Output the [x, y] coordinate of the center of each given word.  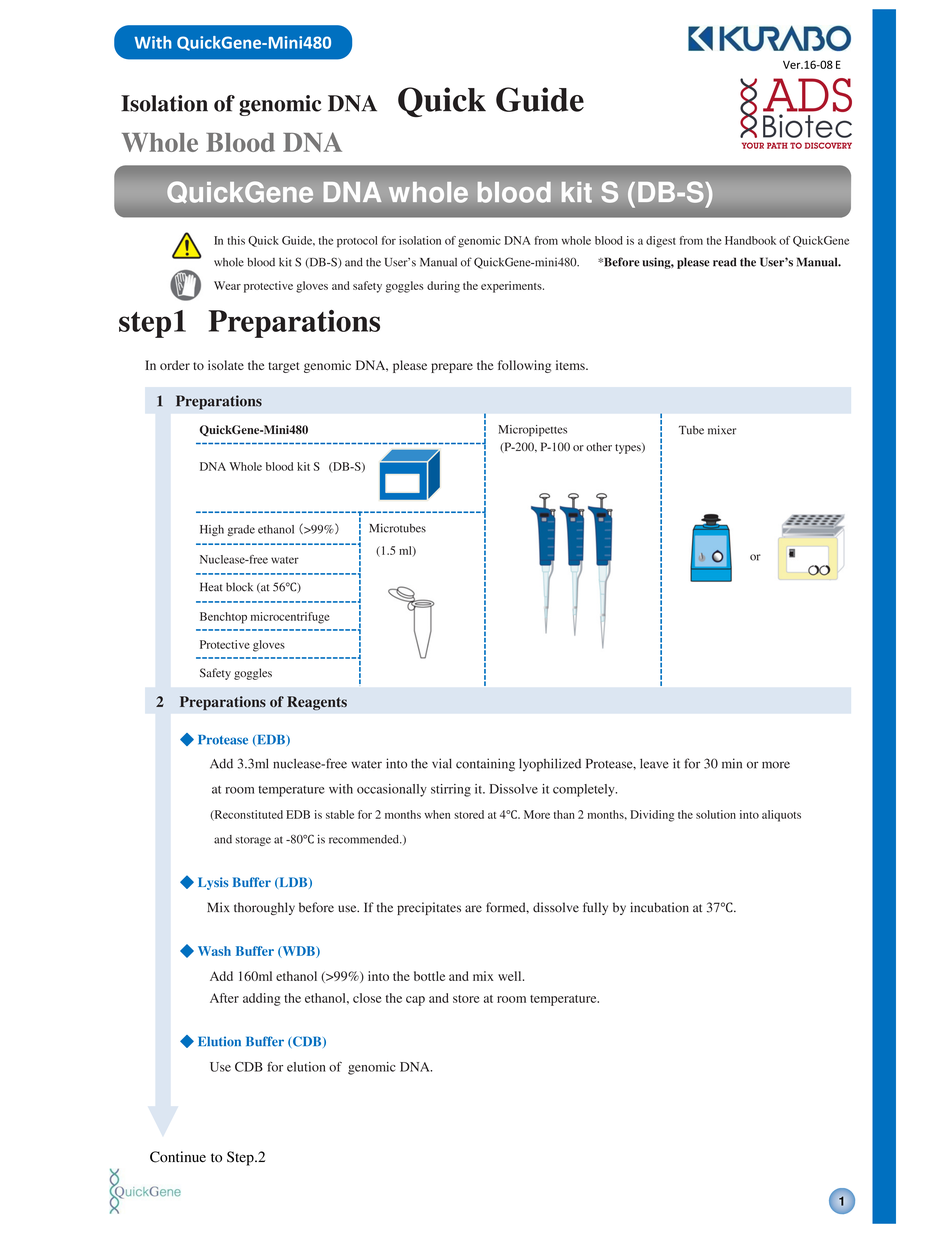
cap [415, 1001]
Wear [227, 285]
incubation [659, 907]
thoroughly [264, 908]
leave [654, 763]
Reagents [317, 703]
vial [442, 763]
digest [661, 242]
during [443, 287]
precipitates [429, 908]
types [629, 448]
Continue [178, 1157]
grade [241, 530]
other [599, 446]
